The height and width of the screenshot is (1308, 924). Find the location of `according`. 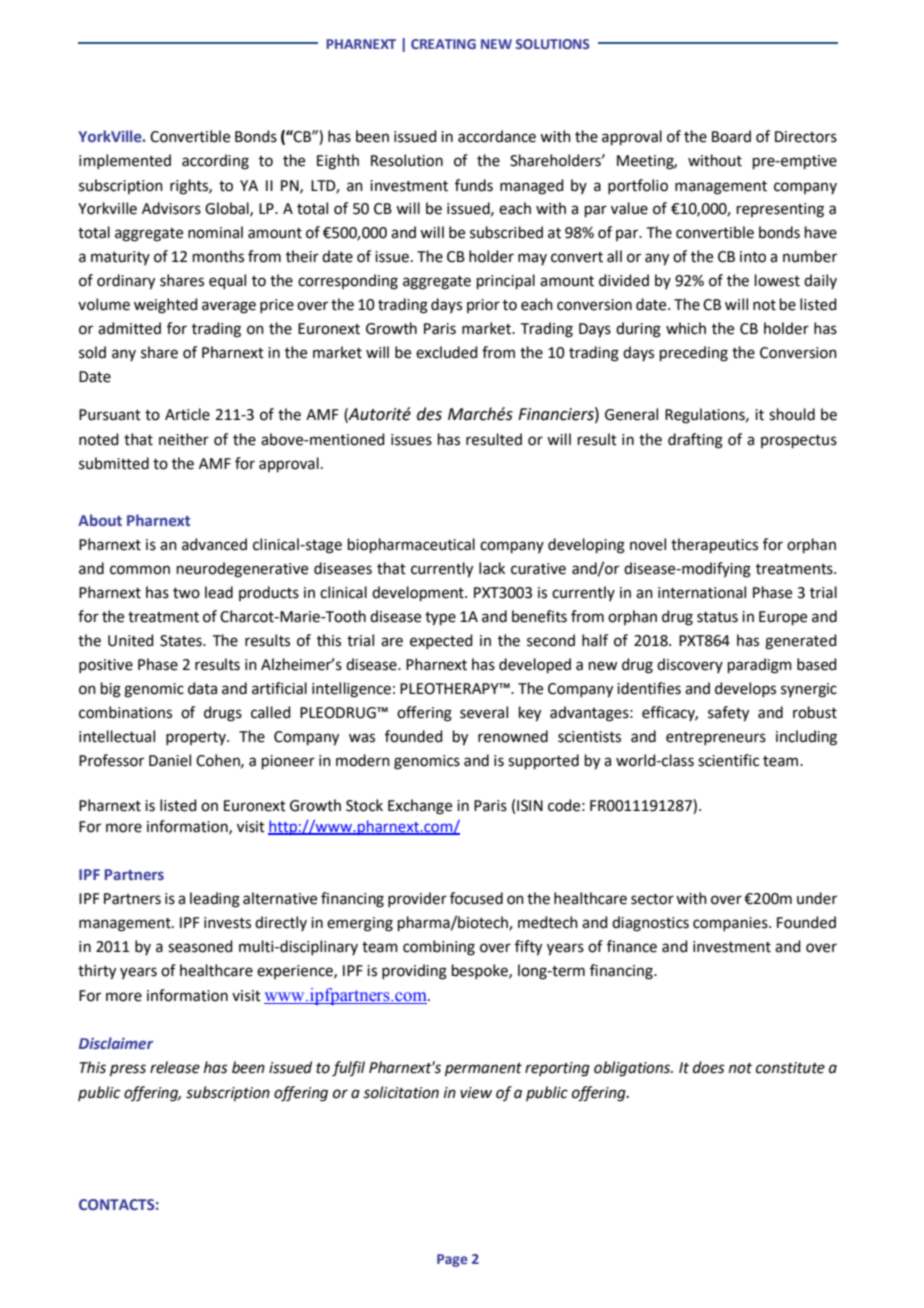

according is located at coordinates (215, 162).
